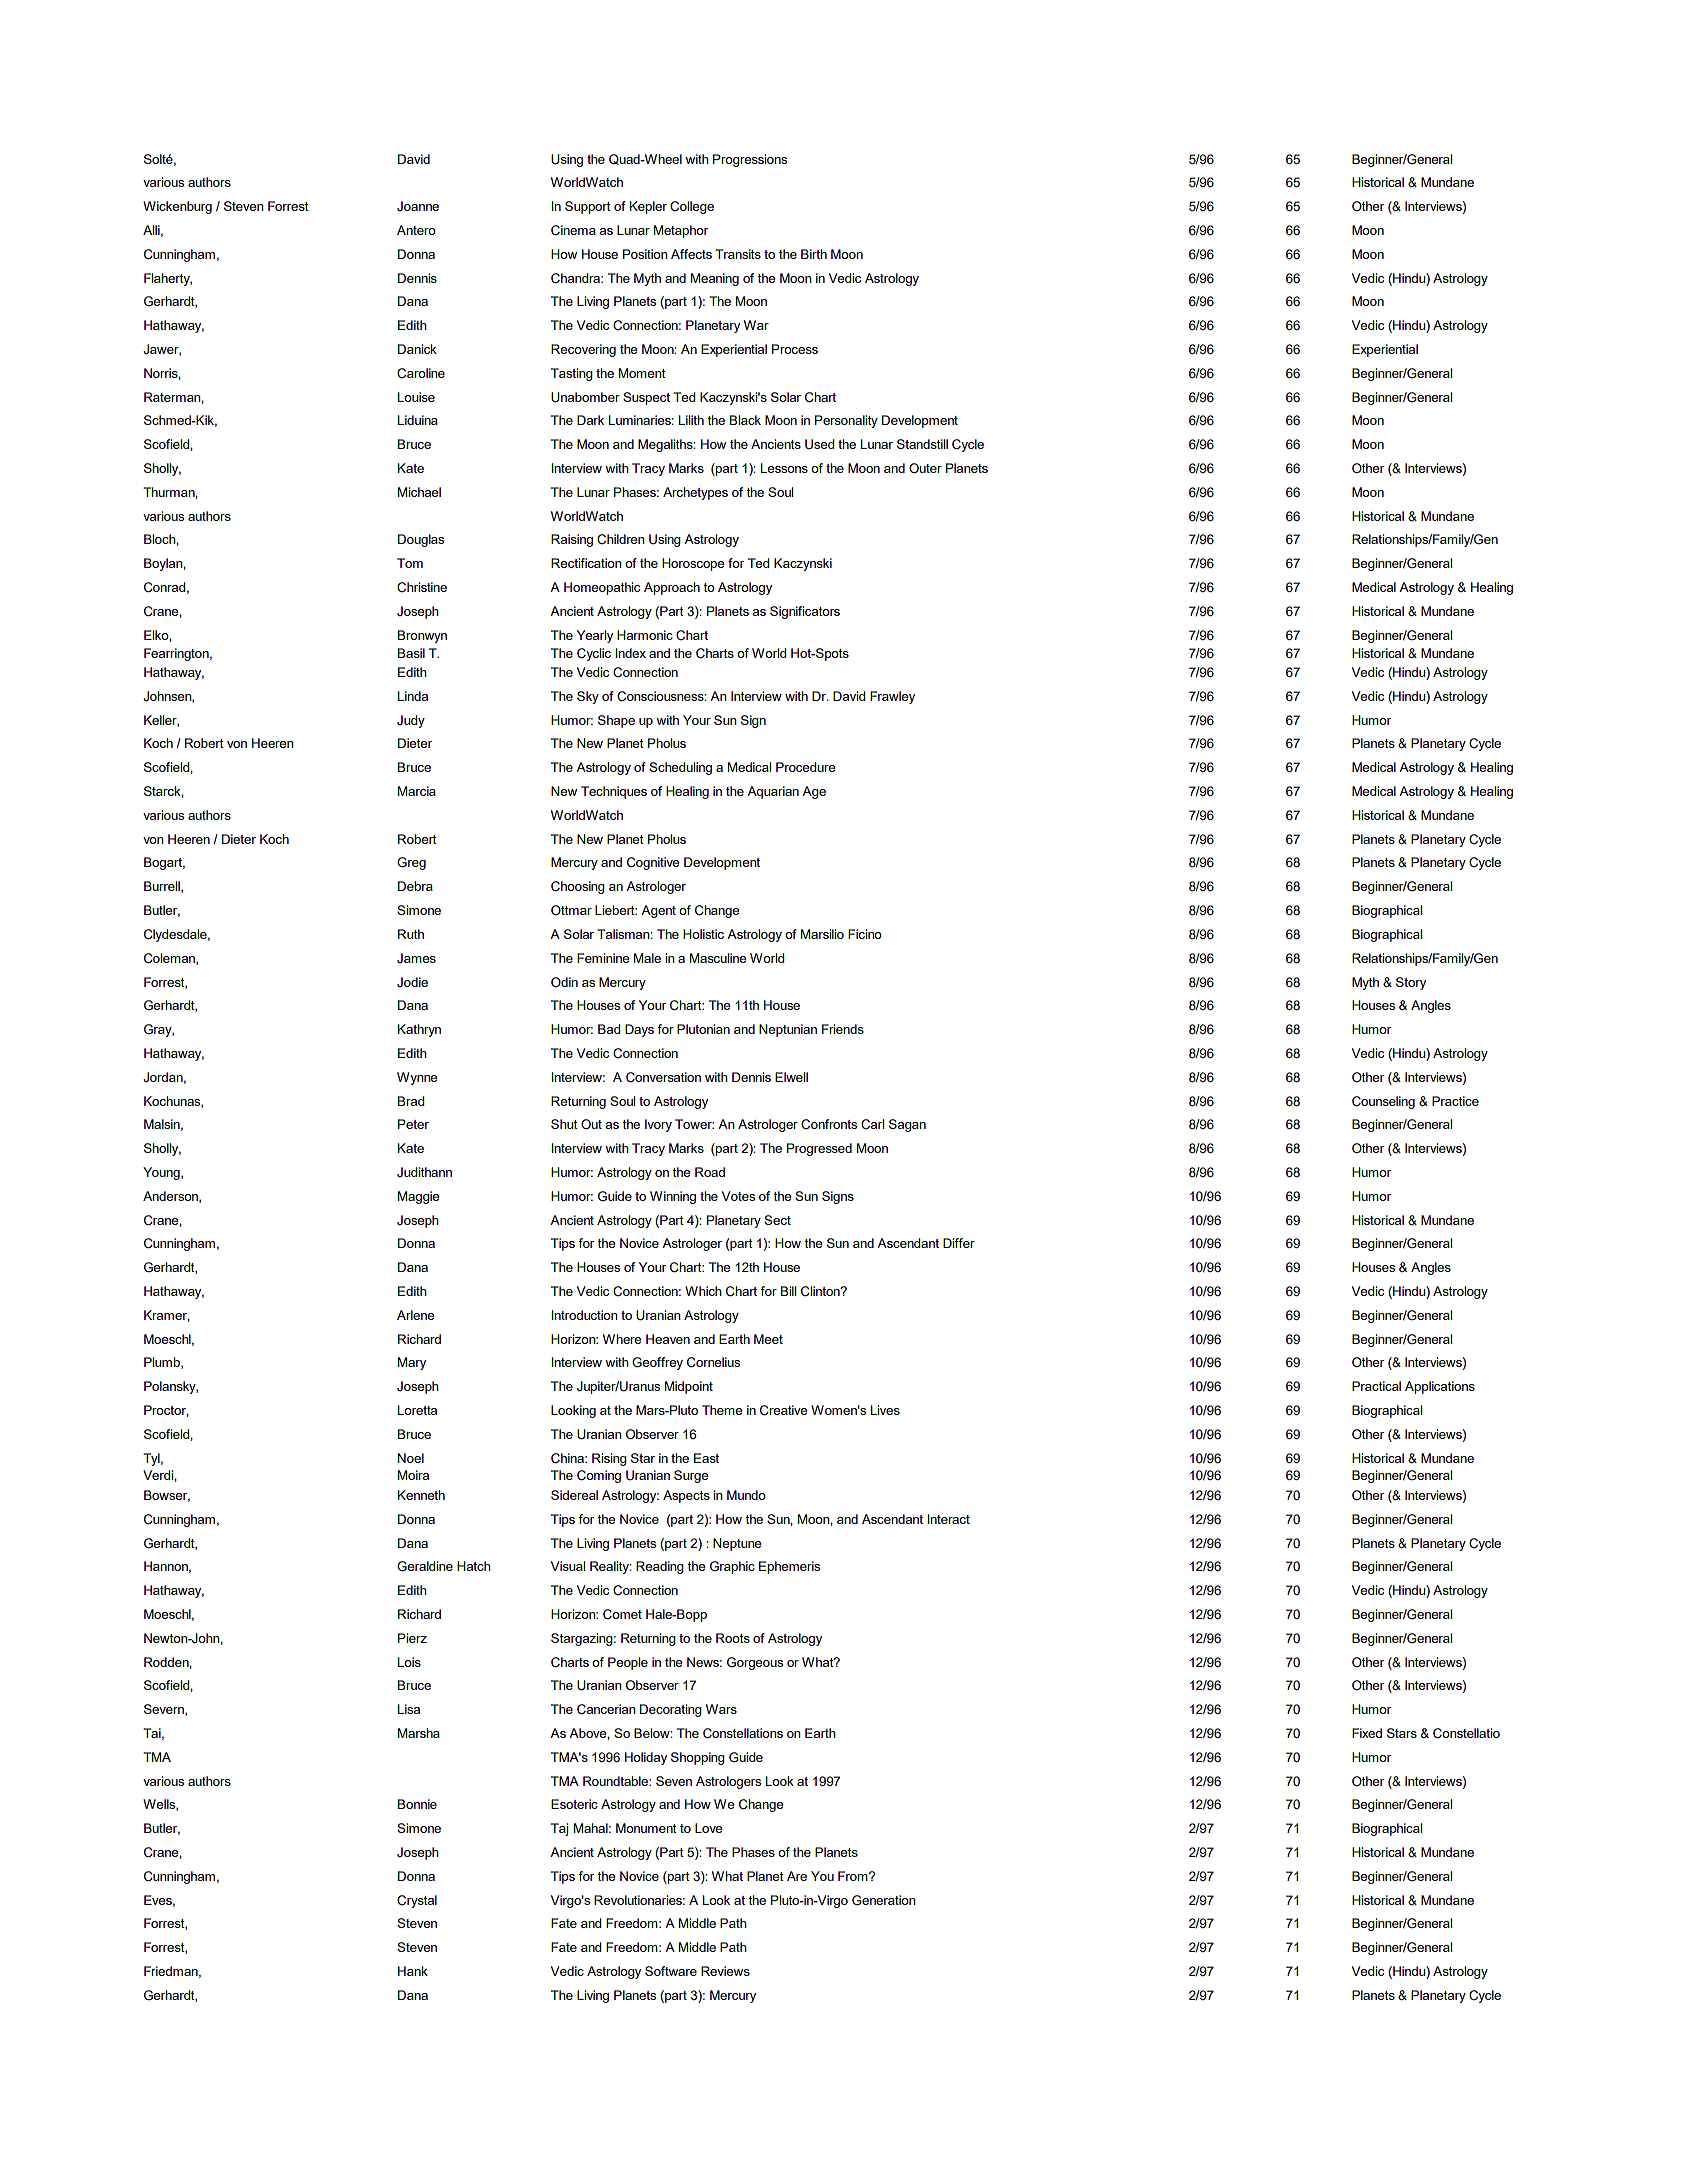 The width and height of the screenshot is (1686, 2182). Describe the element at coordinates (417, 791) in the screenshot. I see `Marcia` at that location.
